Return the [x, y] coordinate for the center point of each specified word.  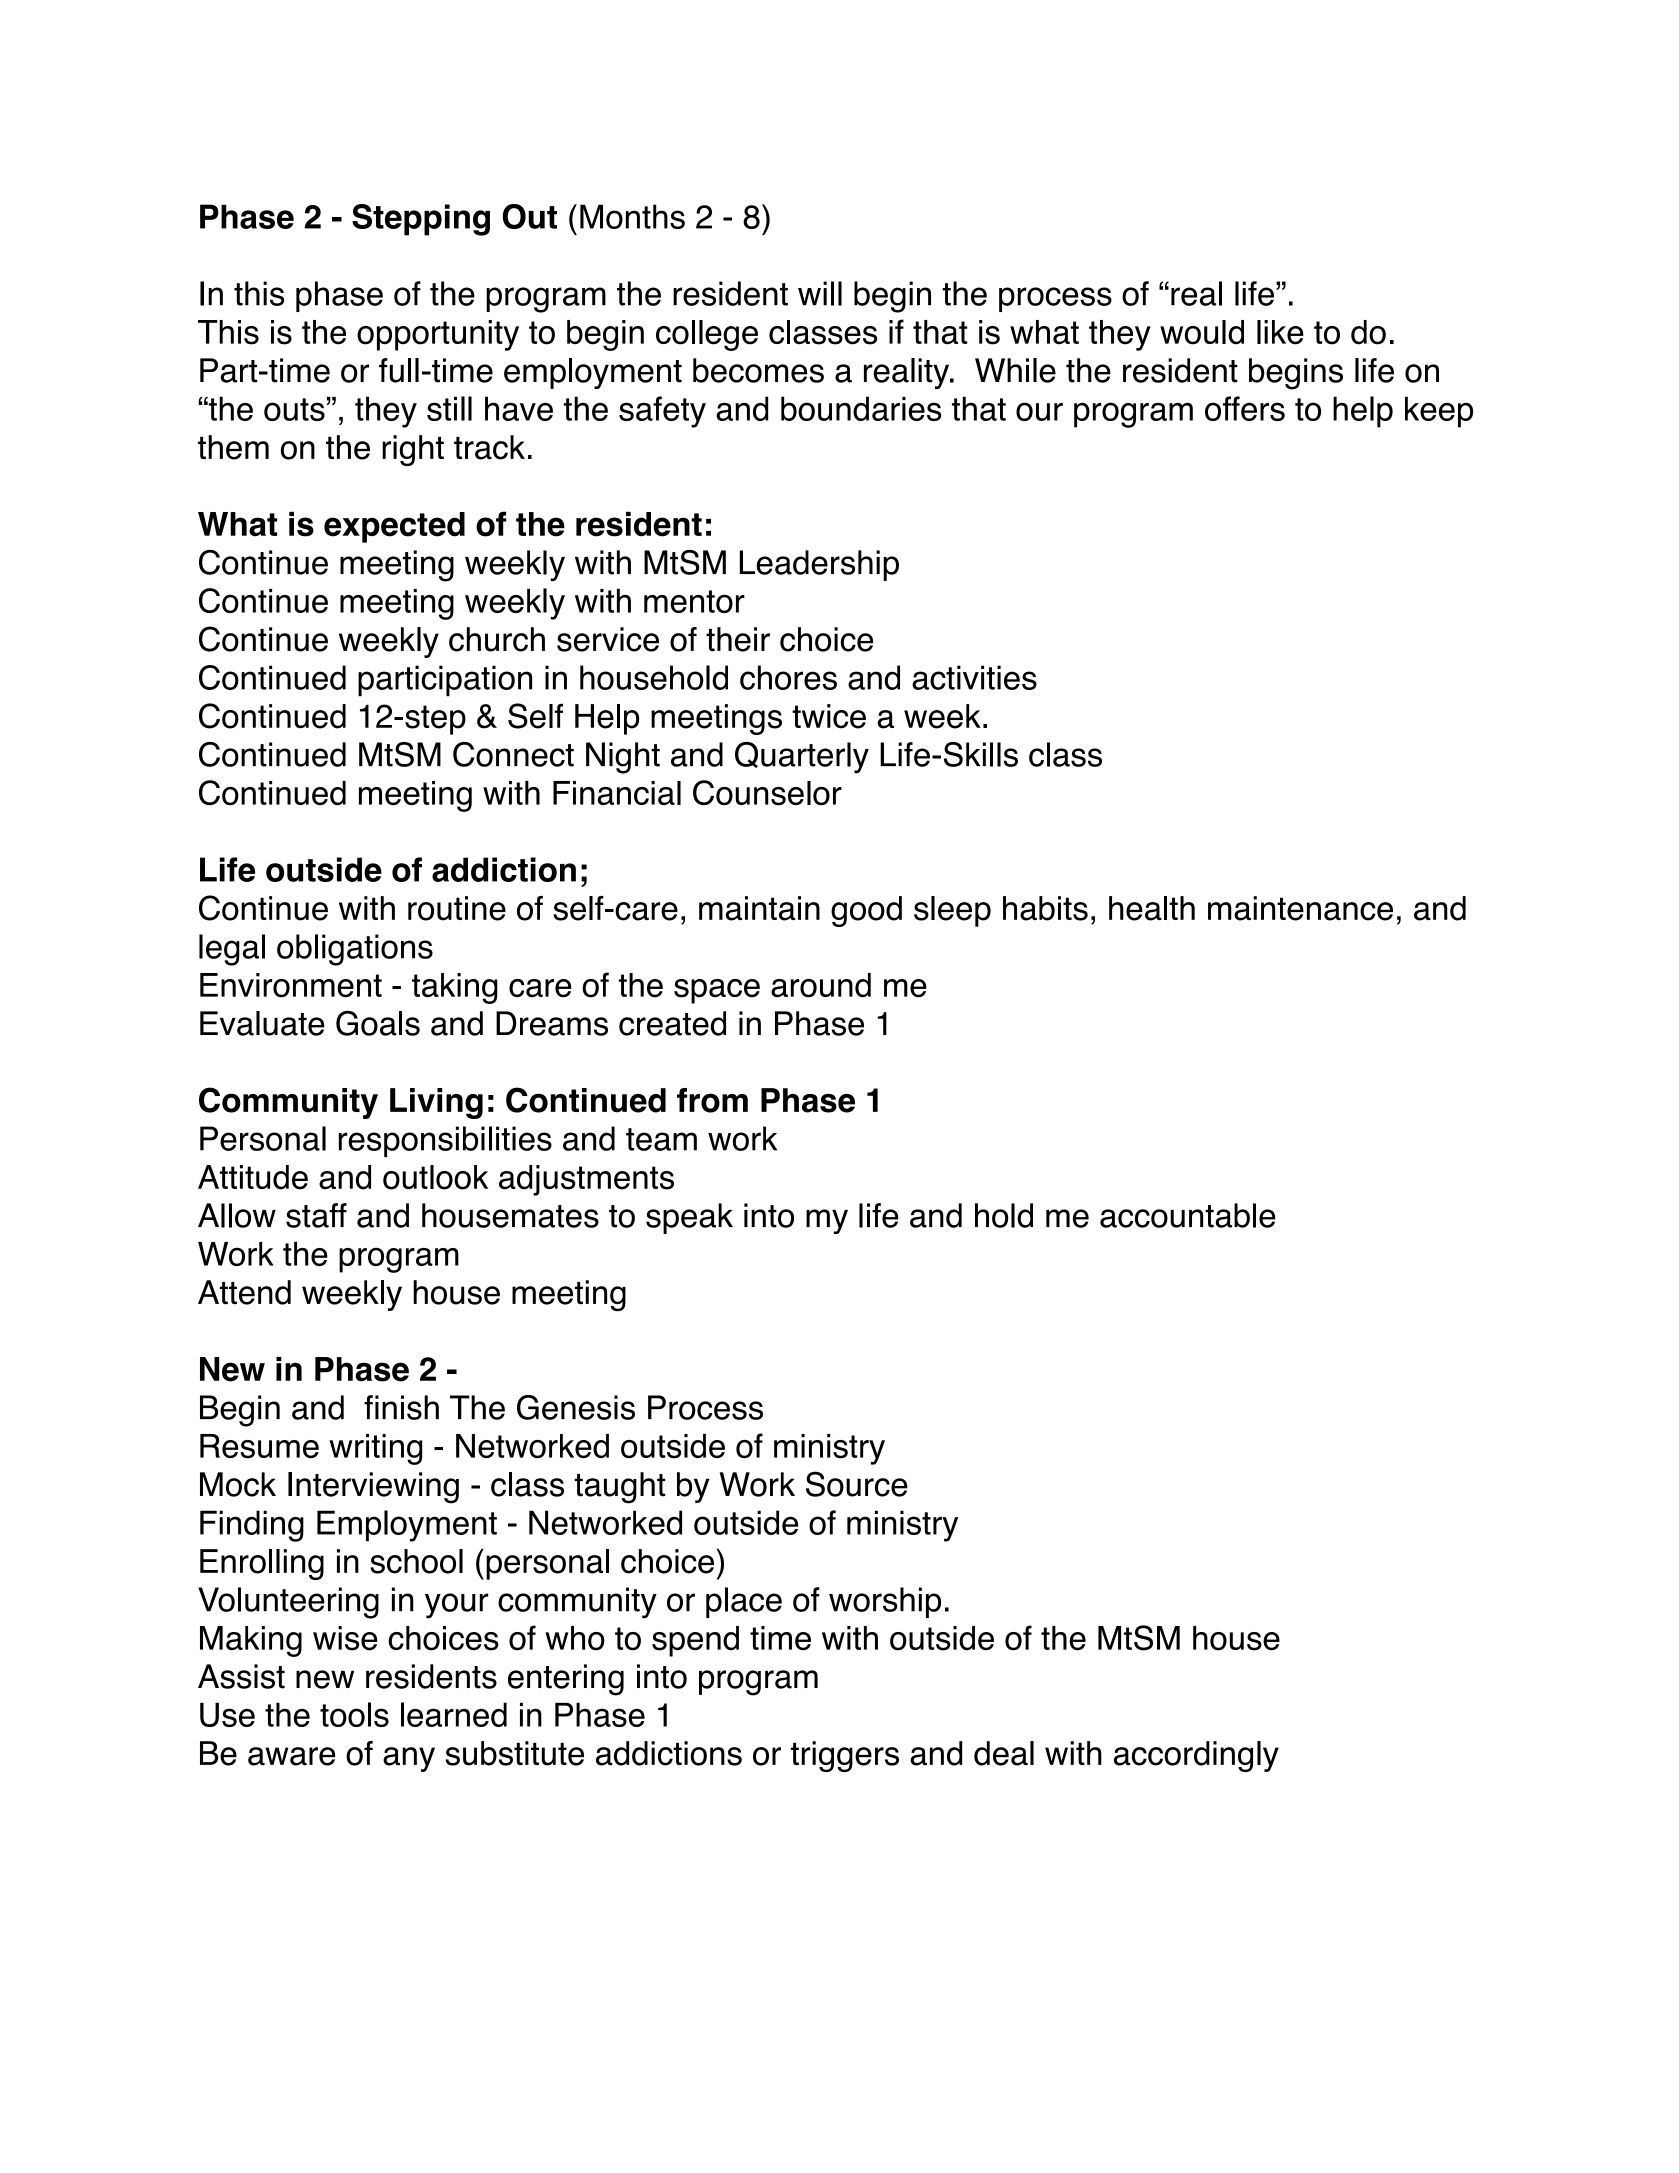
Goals [378, 1023]
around [821, 985]
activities [974, 677]
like [1280, 332]
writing [375, 1449]
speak [689, 1218]
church [497, 639]
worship [885, 1602]
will [820, 293]
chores [788, 677]
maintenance [1300, 908]
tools [354, 1714]
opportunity [438, 335]
